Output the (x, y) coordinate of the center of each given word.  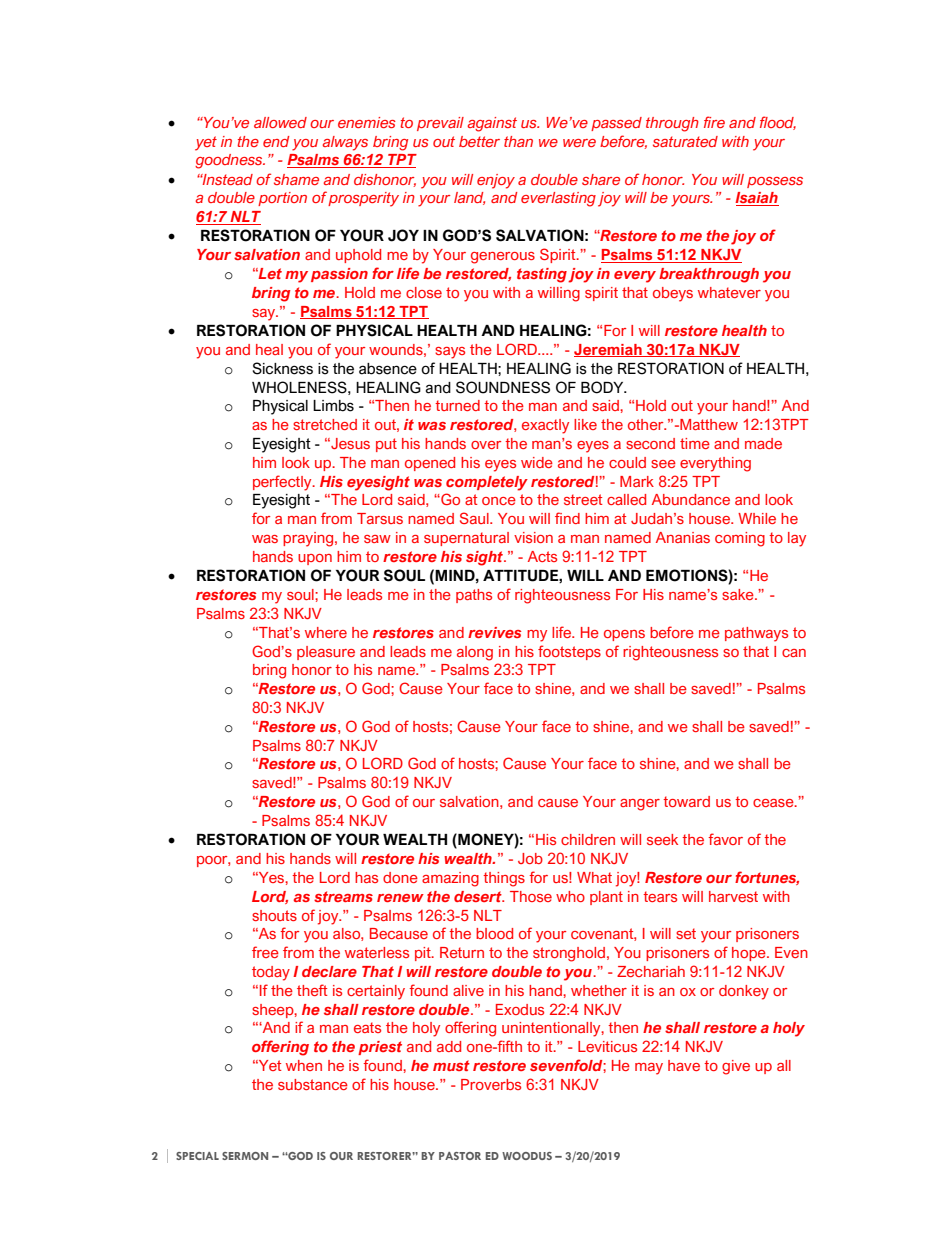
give (736, 1067)
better (479, 141)
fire (714, 122)
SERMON (245, 1156)
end (276, 141)
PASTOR (460, 1156)
